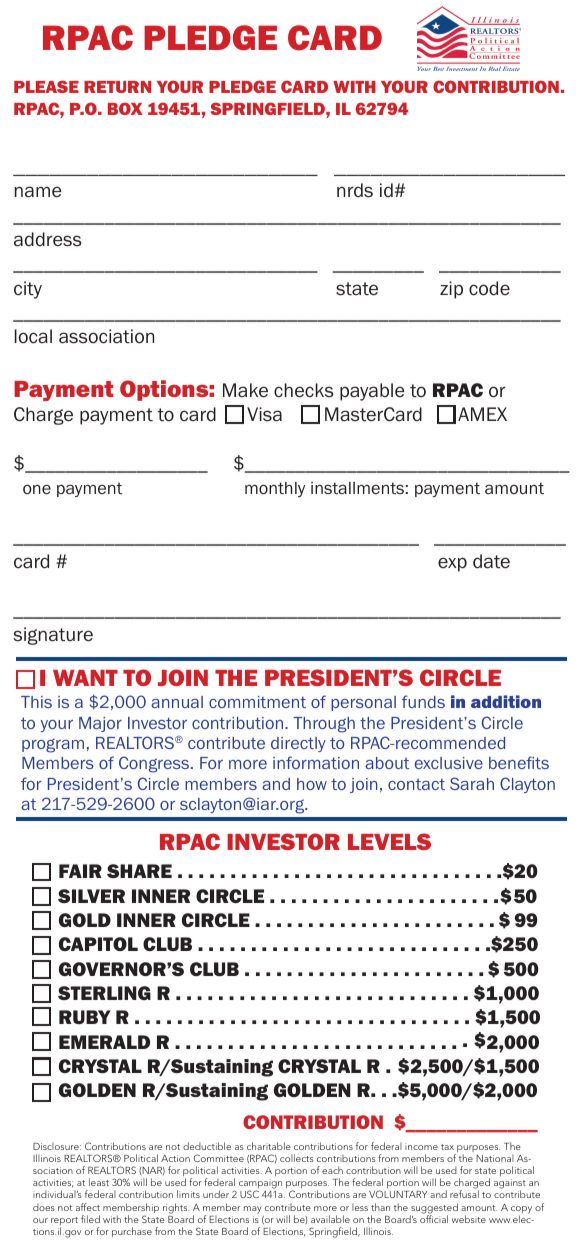 Image resolution: width=584 pixels, height=1242 pixels. Describe the element at coordinates (85, 678) in the screenshot. I see `WANT` at that location.
